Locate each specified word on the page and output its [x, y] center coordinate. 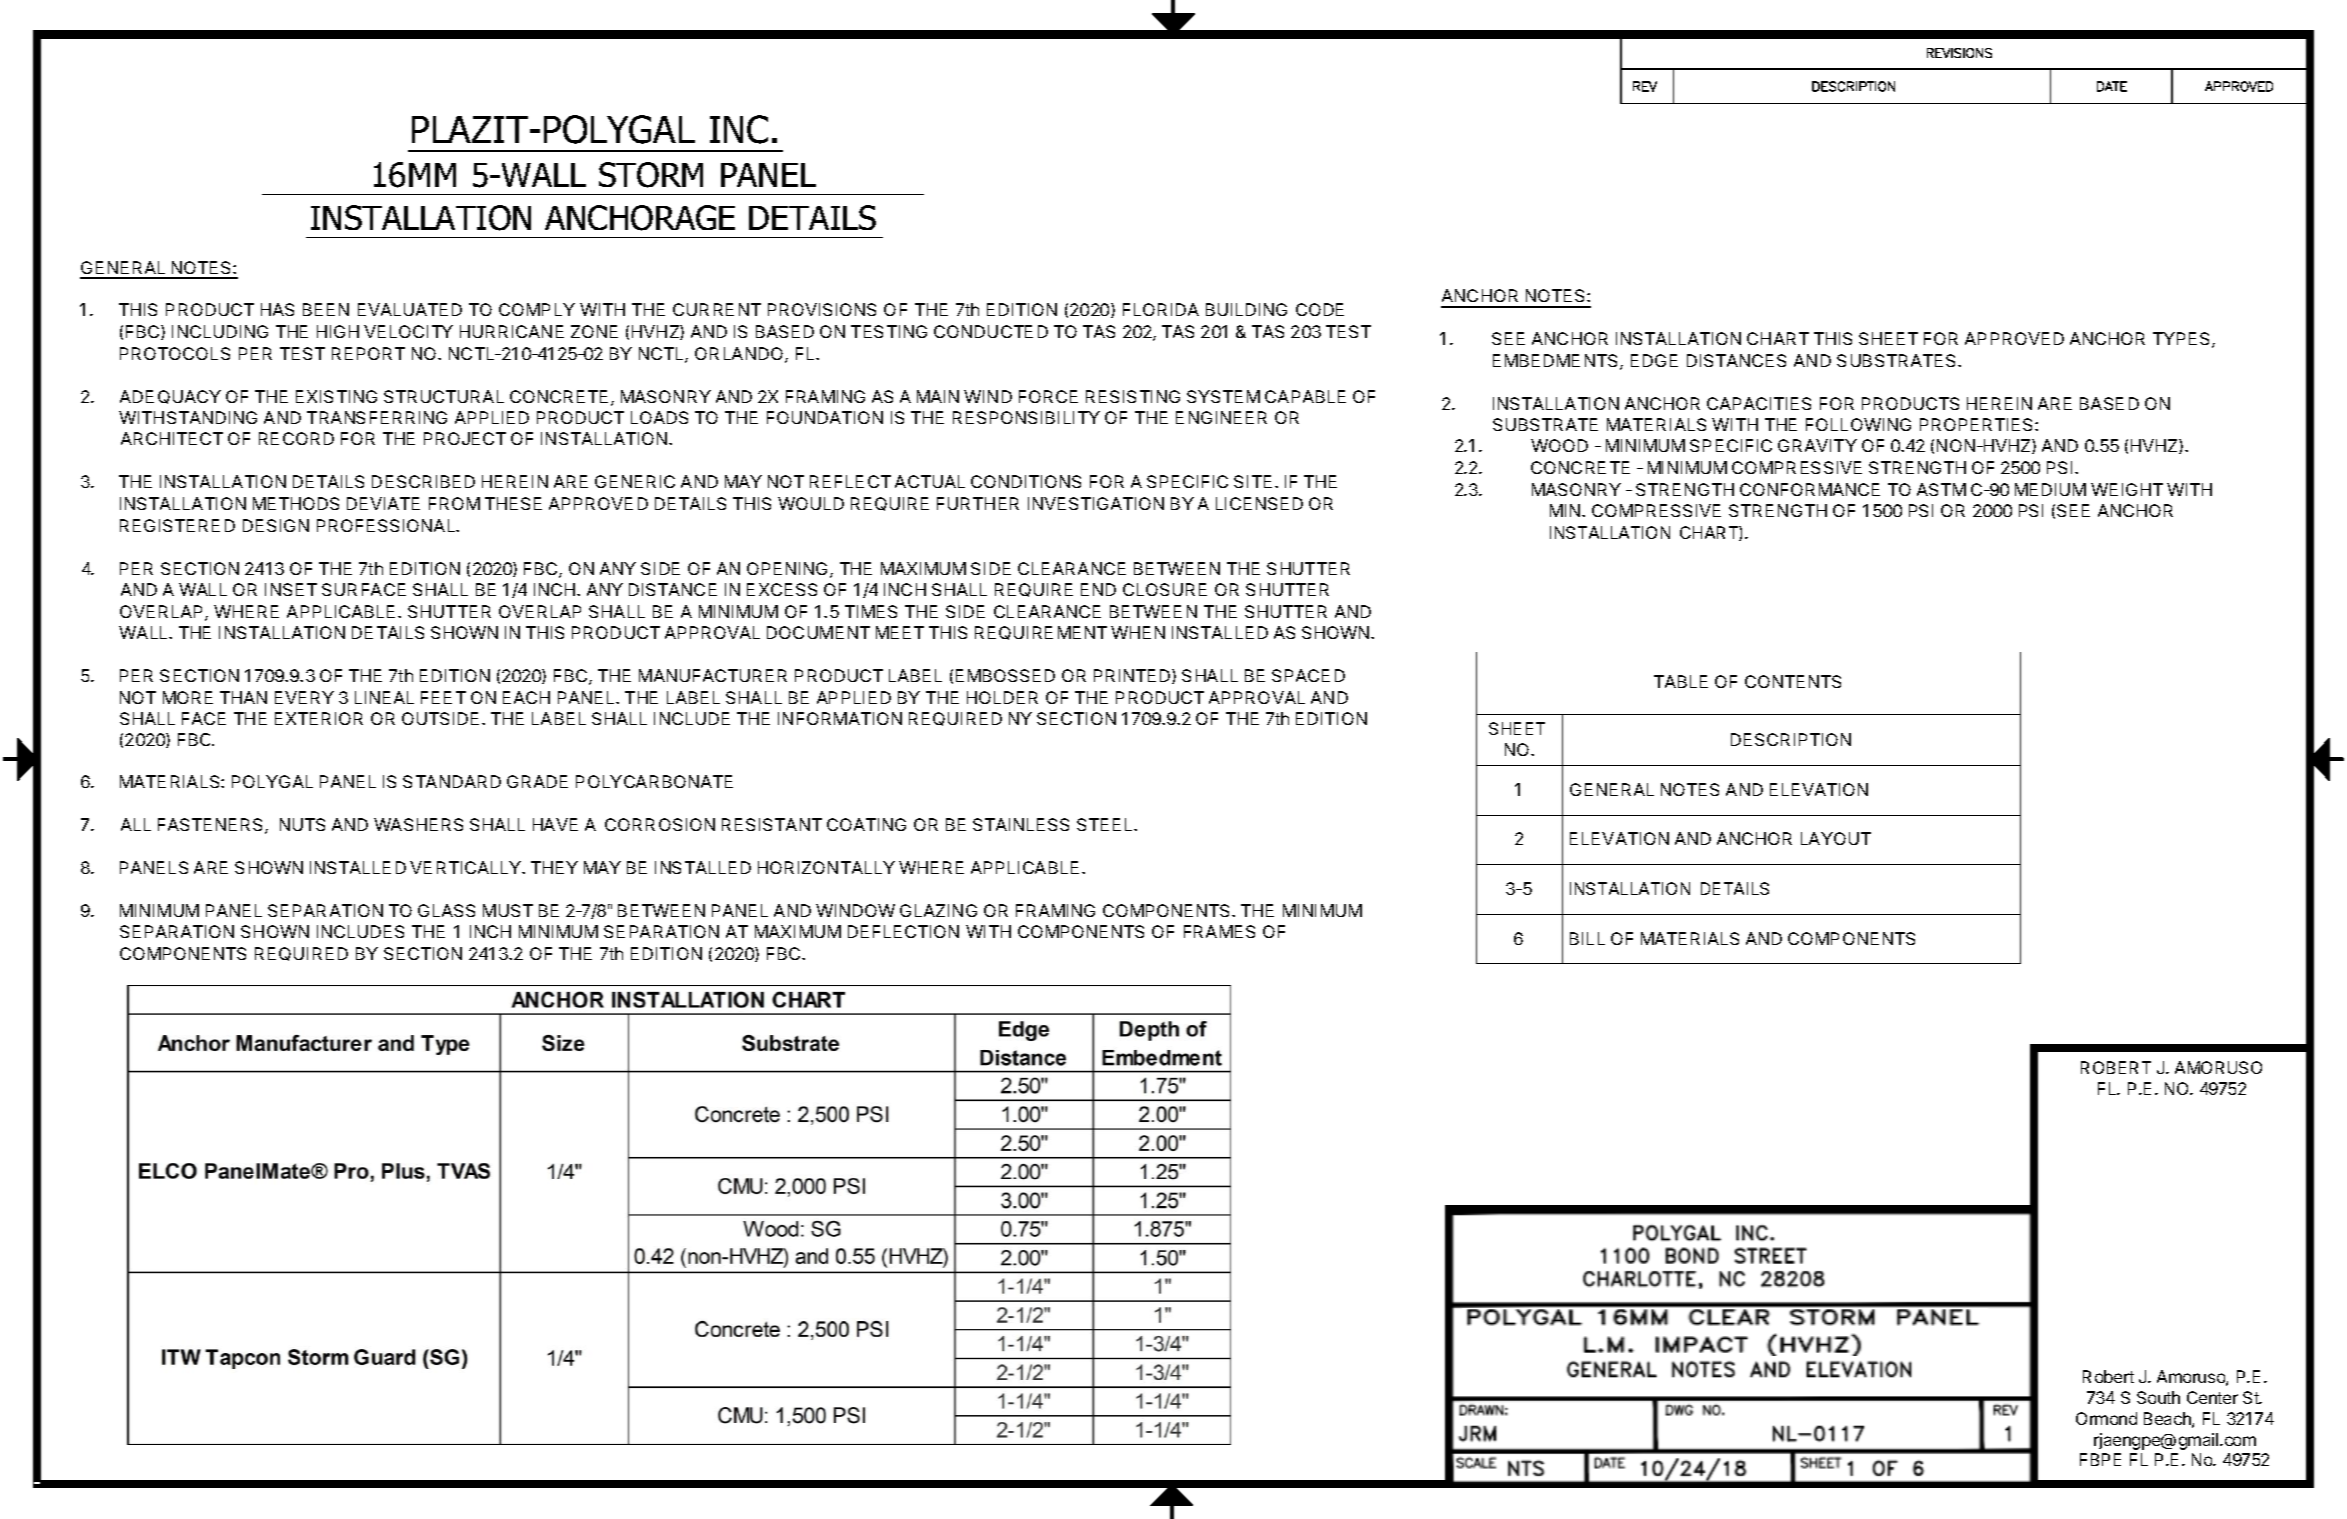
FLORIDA [1161, 309]
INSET [291, 589]
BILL [1587, 938]
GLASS [446, 910]
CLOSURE [1165, 589]
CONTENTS [1793, 681]
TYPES [2183, 340]
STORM [651, 175]
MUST [508, 910]
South [2158, 1397]
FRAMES [1219, 931]
